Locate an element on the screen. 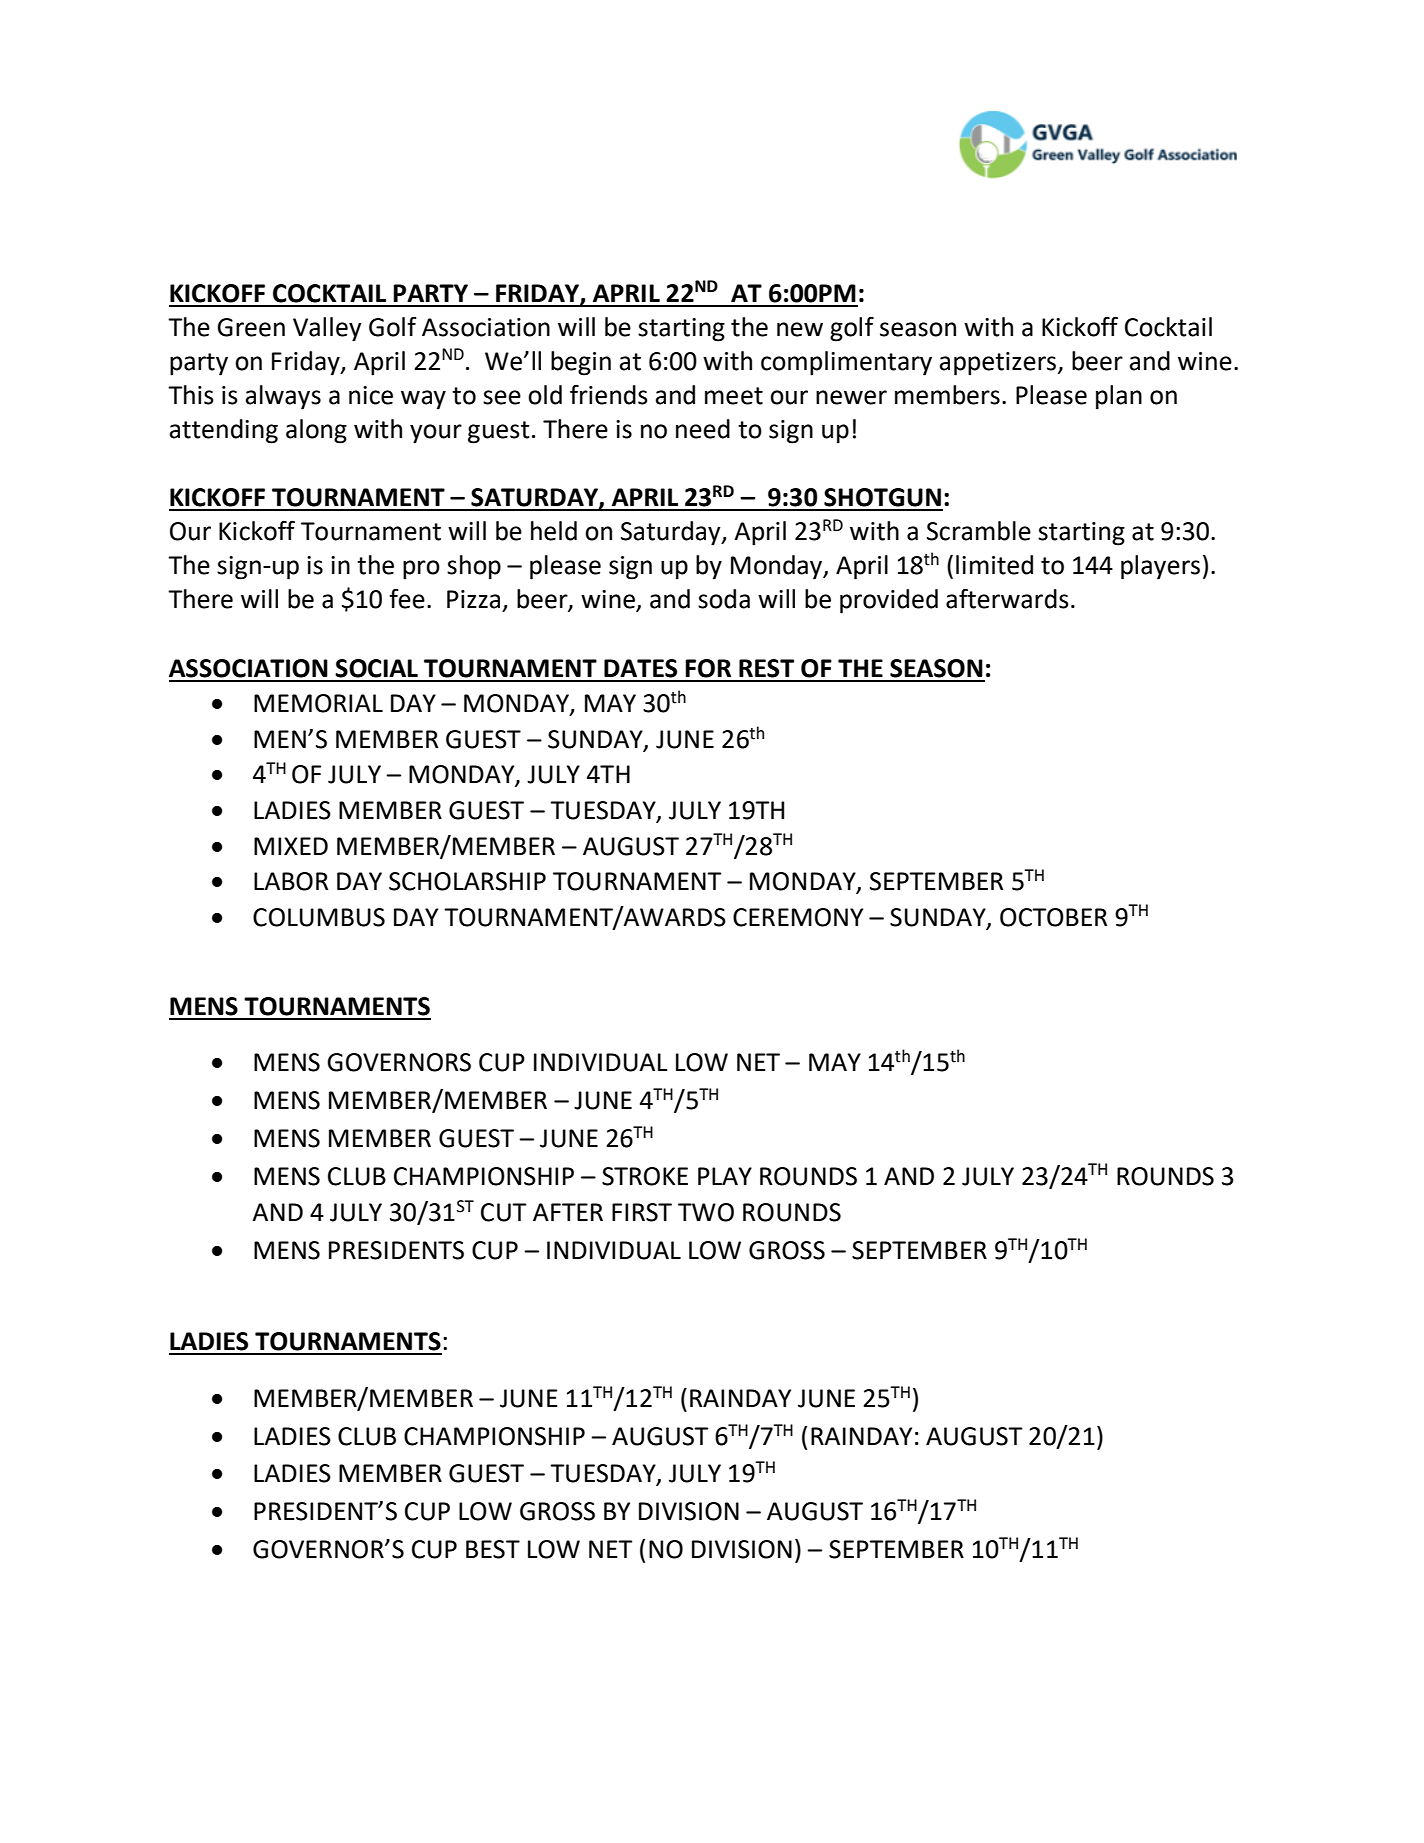 The height and width of the screenshot is (1843, 1424). FIRST is located at coordinates (642, 1212).
